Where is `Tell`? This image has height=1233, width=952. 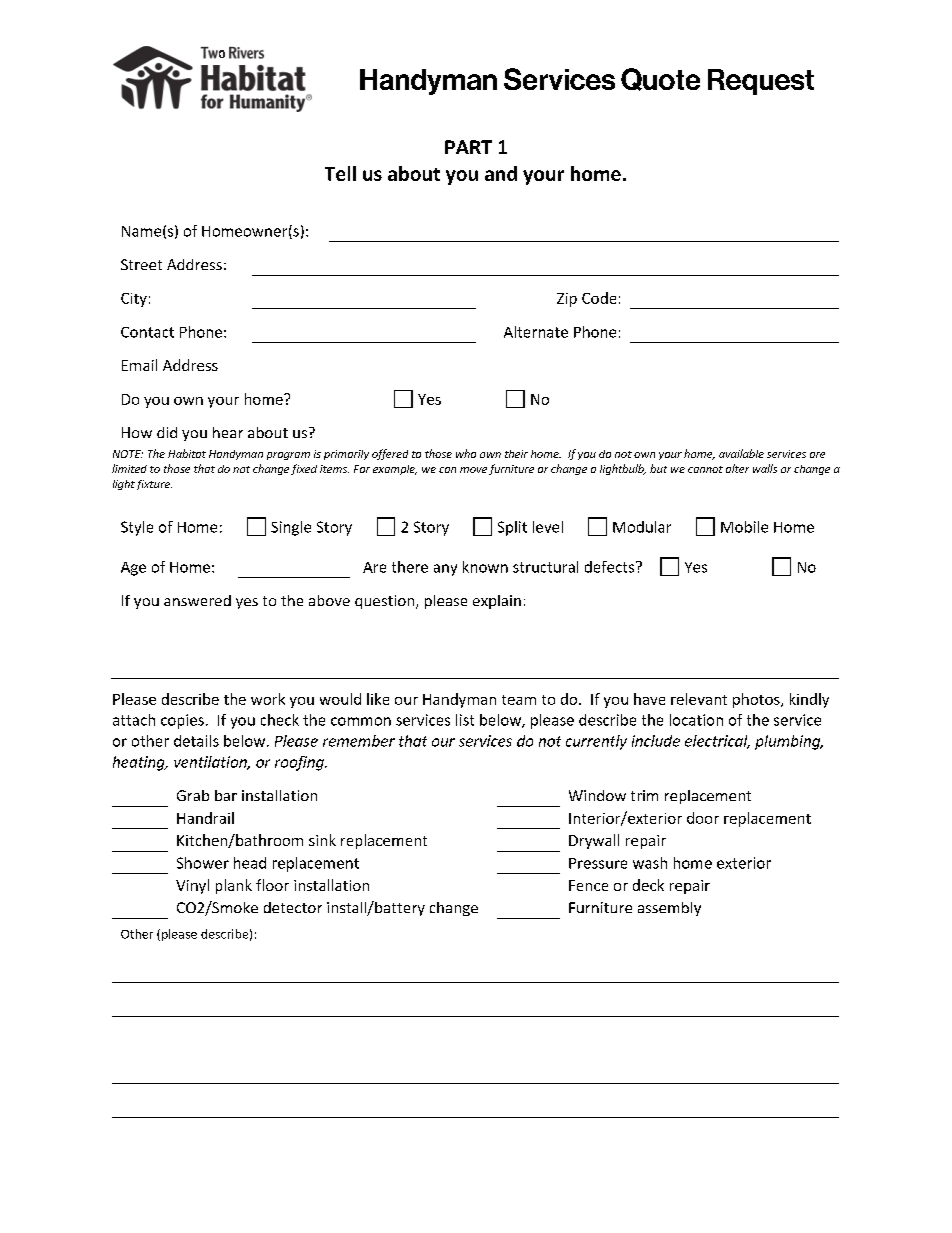 Tell is located at coordinates (340, 173).
